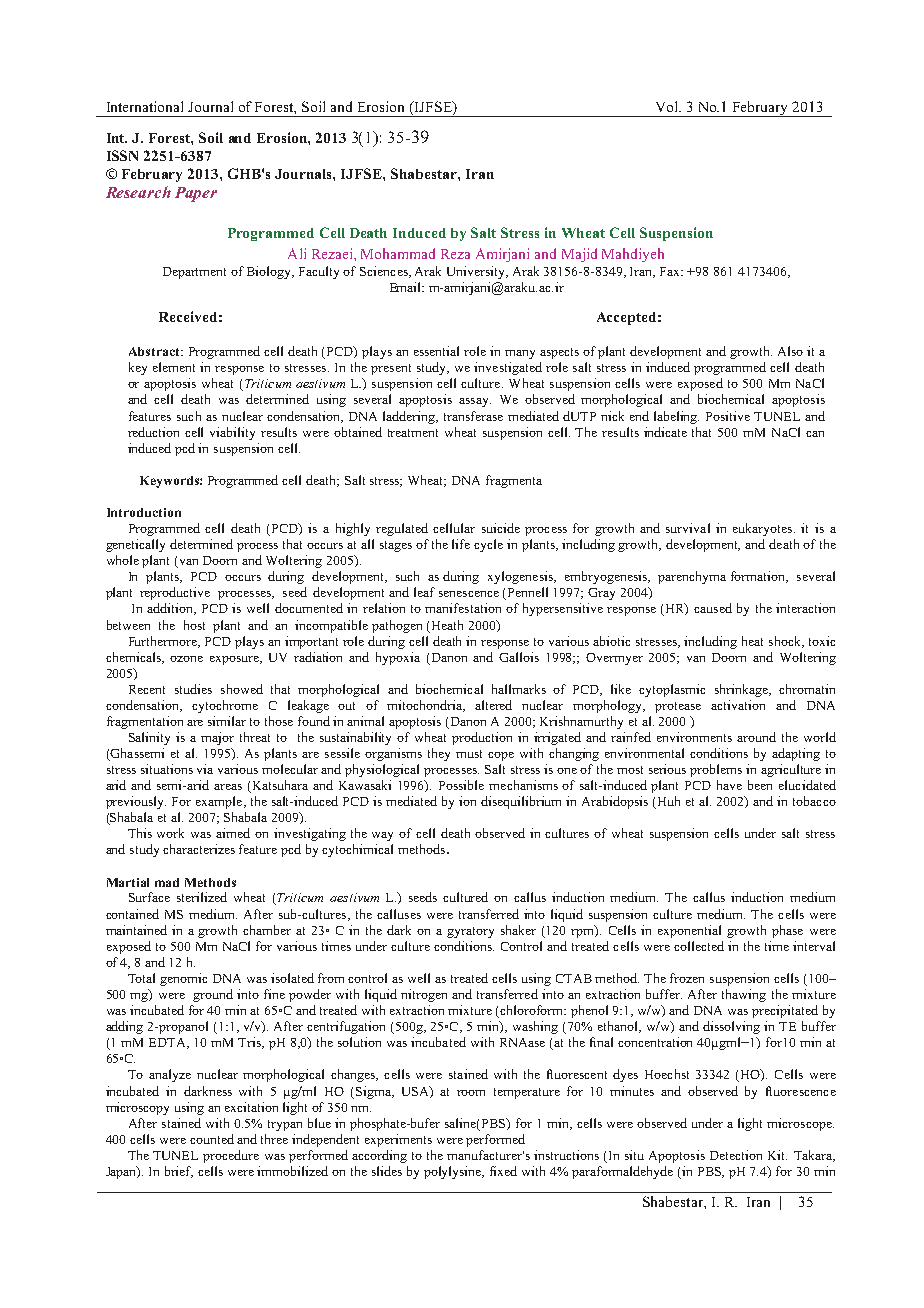 The image size is (924, 1308). I want to click on shock, so click(786, 642).
